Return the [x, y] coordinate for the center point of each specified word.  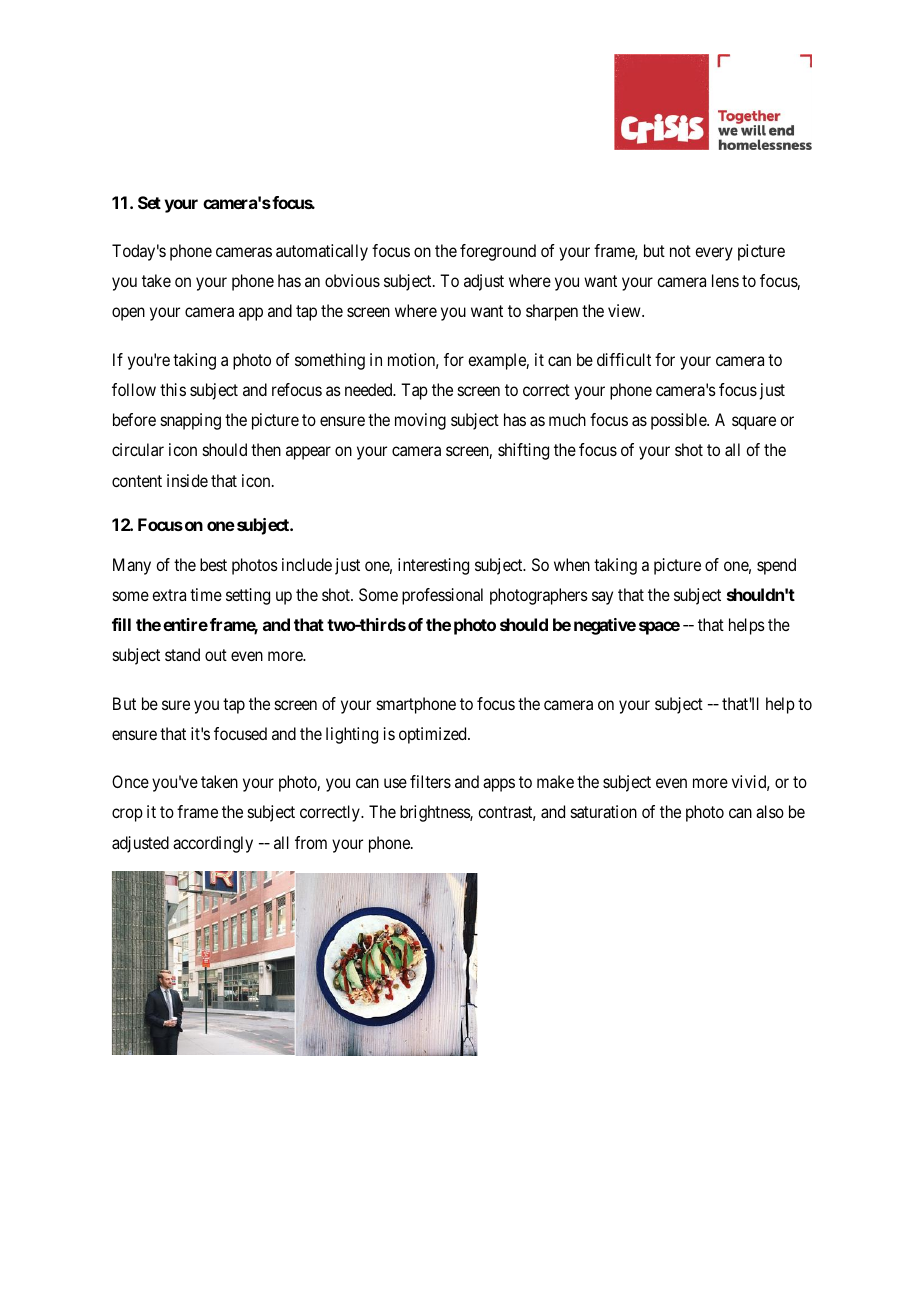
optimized [434, 735]
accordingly [213, 844]
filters [430, 781]
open [128, 314]
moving [420, 421]
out [216, 655]
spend [776, 566]
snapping [191, 421]
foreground [498, 252]
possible [679, 421]
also [770, 811]
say [602, 598]
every [714, 254]
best [213, 564]
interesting [433, 566]
